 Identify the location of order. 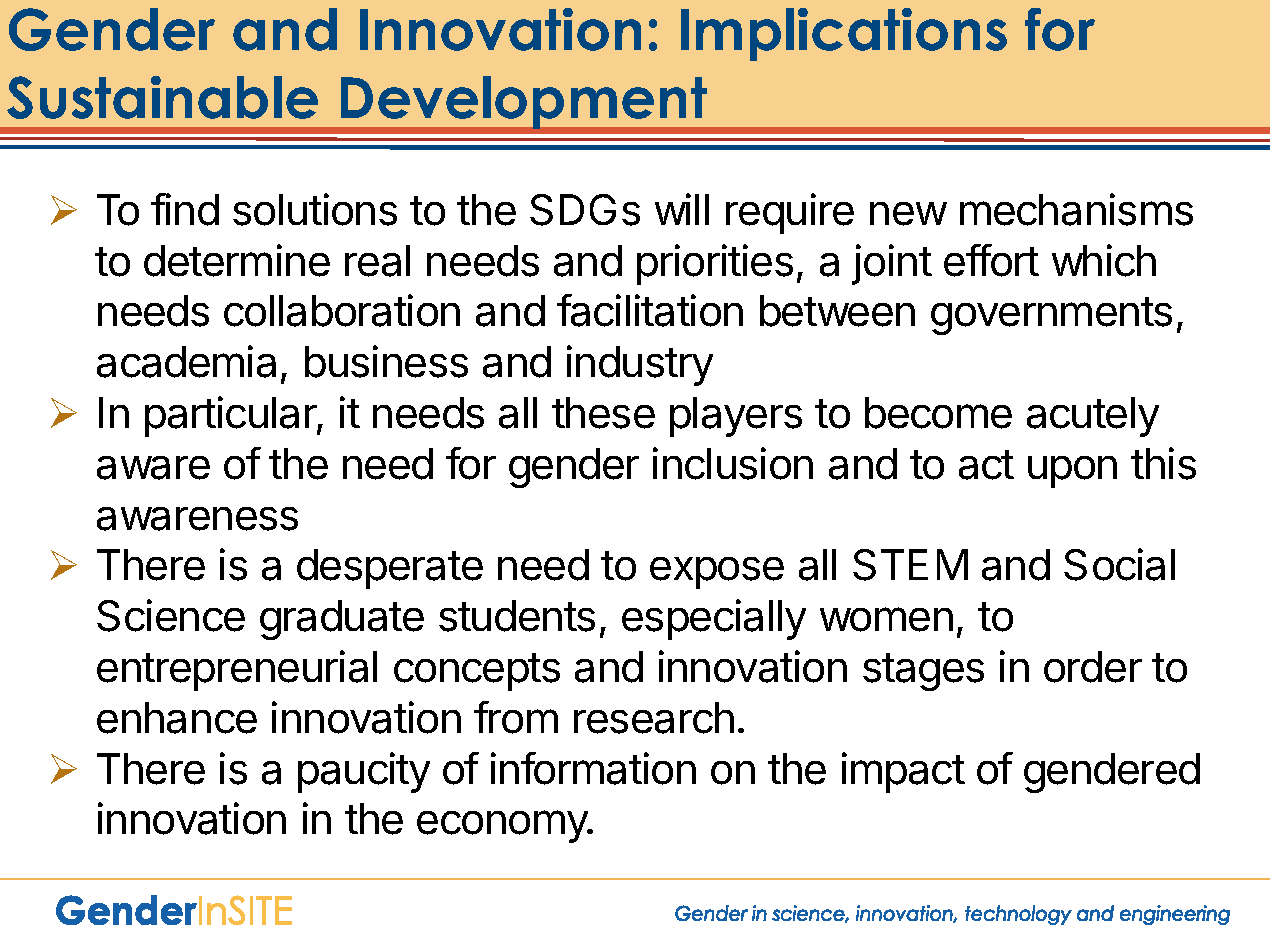
(1093, 667).
